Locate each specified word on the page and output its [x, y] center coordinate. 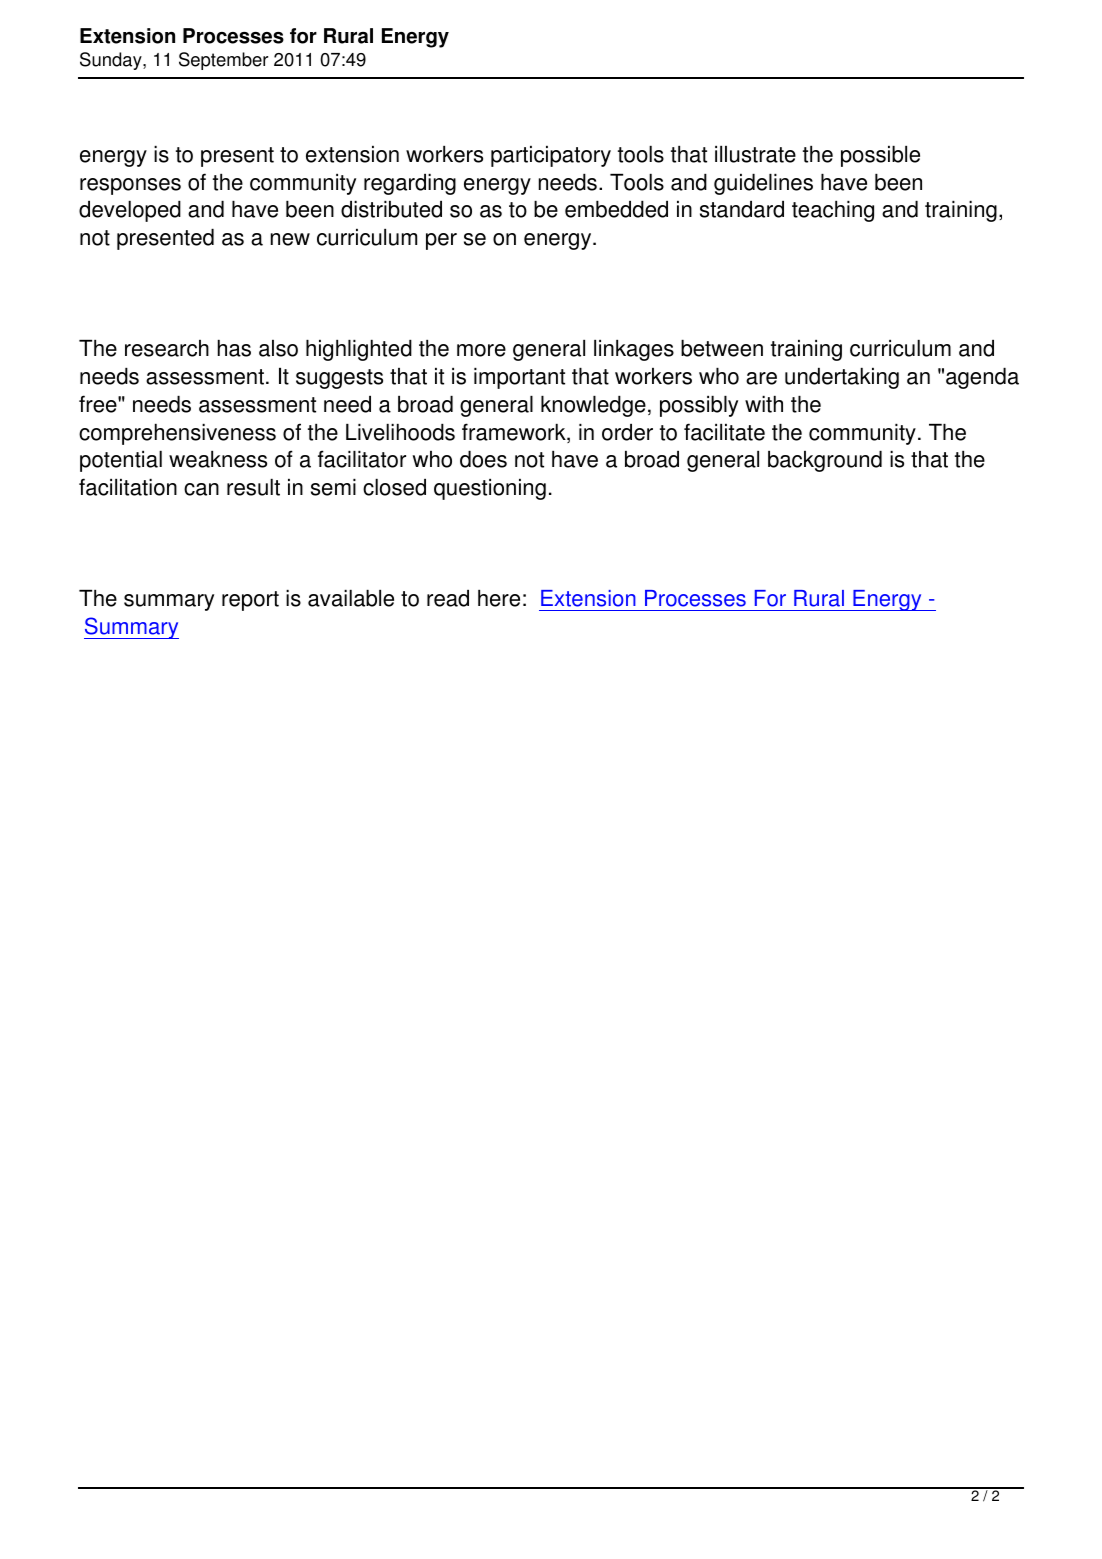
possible [880, 156]
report [250, 601]
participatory [551, 156]
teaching [833, 211]
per [441, 241]
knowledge [593, 406]
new [290, 239]
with [764, 404]
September [223, 61]
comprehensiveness [177, 434]
